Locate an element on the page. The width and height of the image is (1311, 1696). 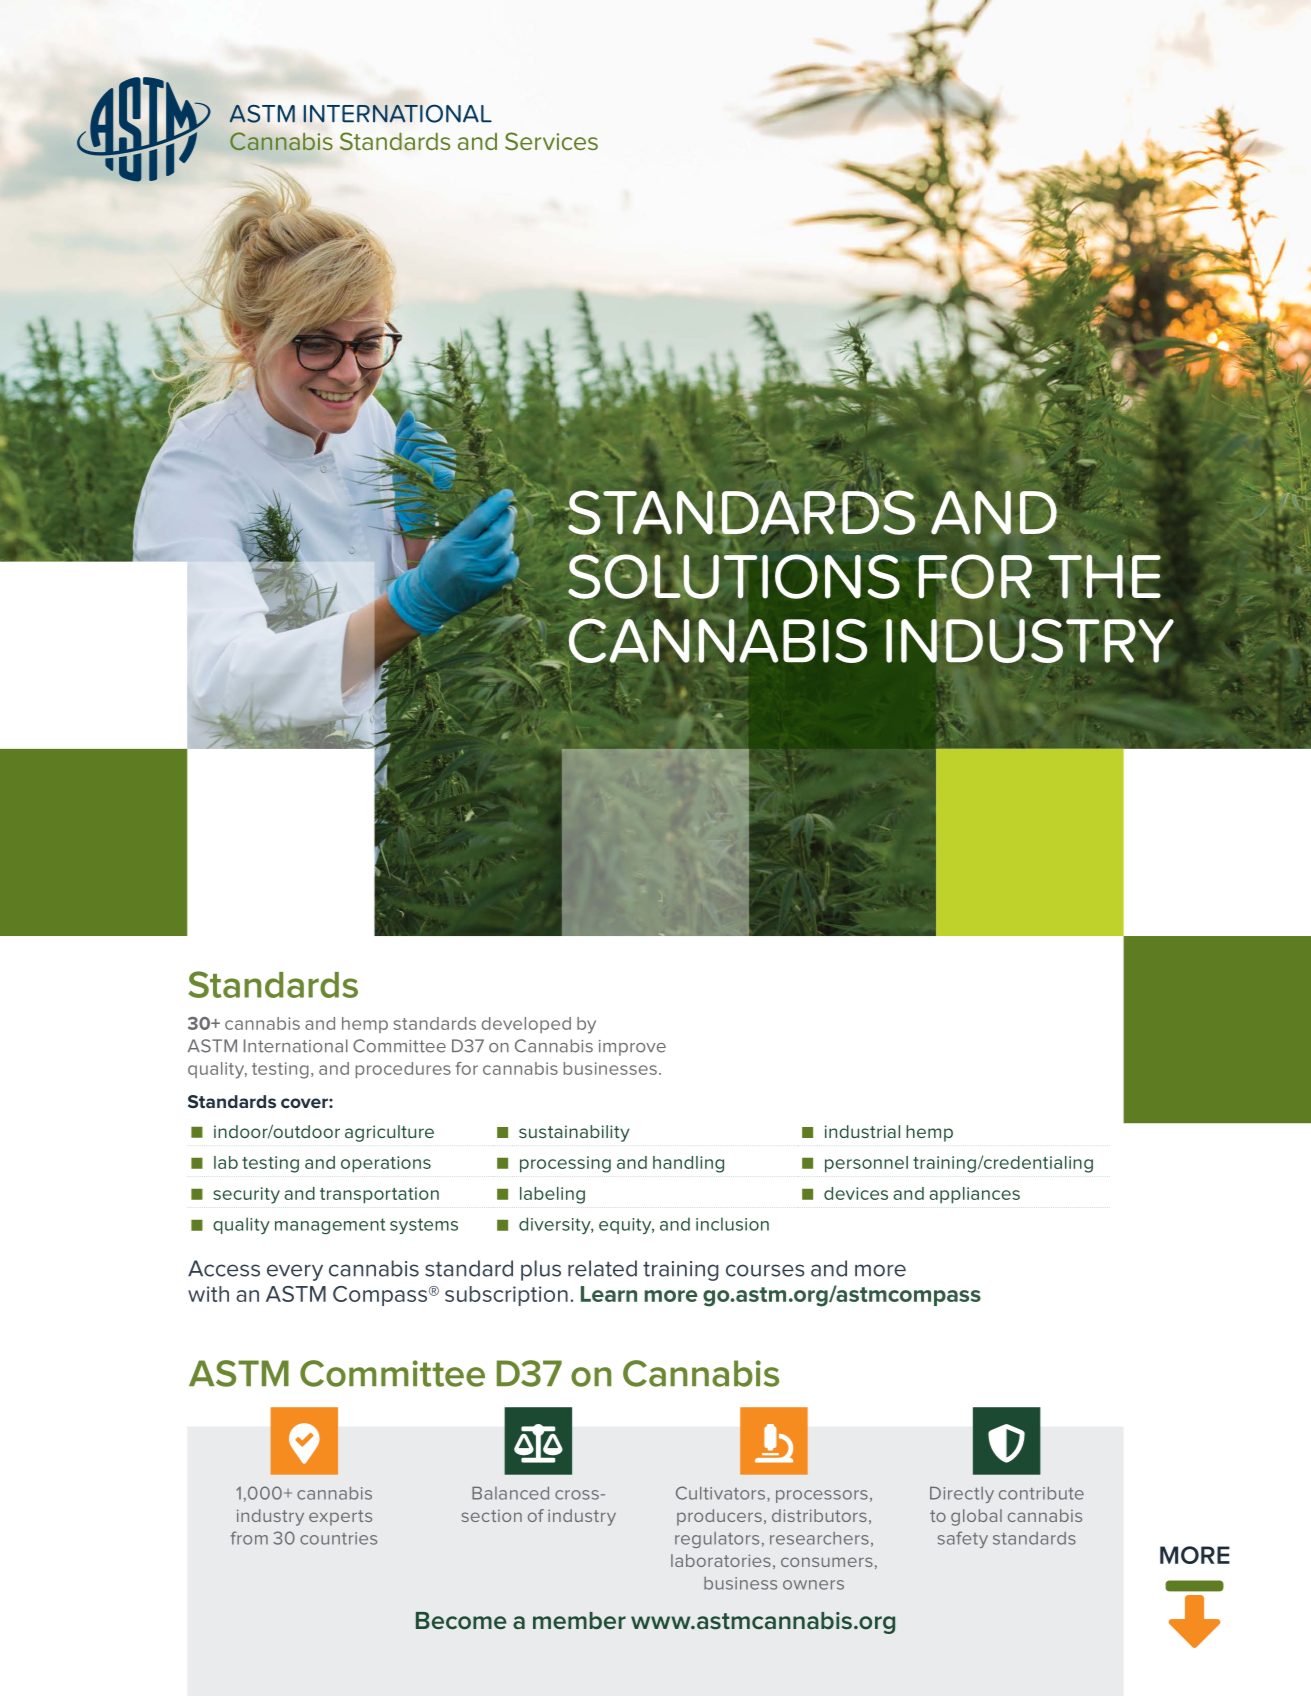
THE is located at coordinates (1104, 576).
